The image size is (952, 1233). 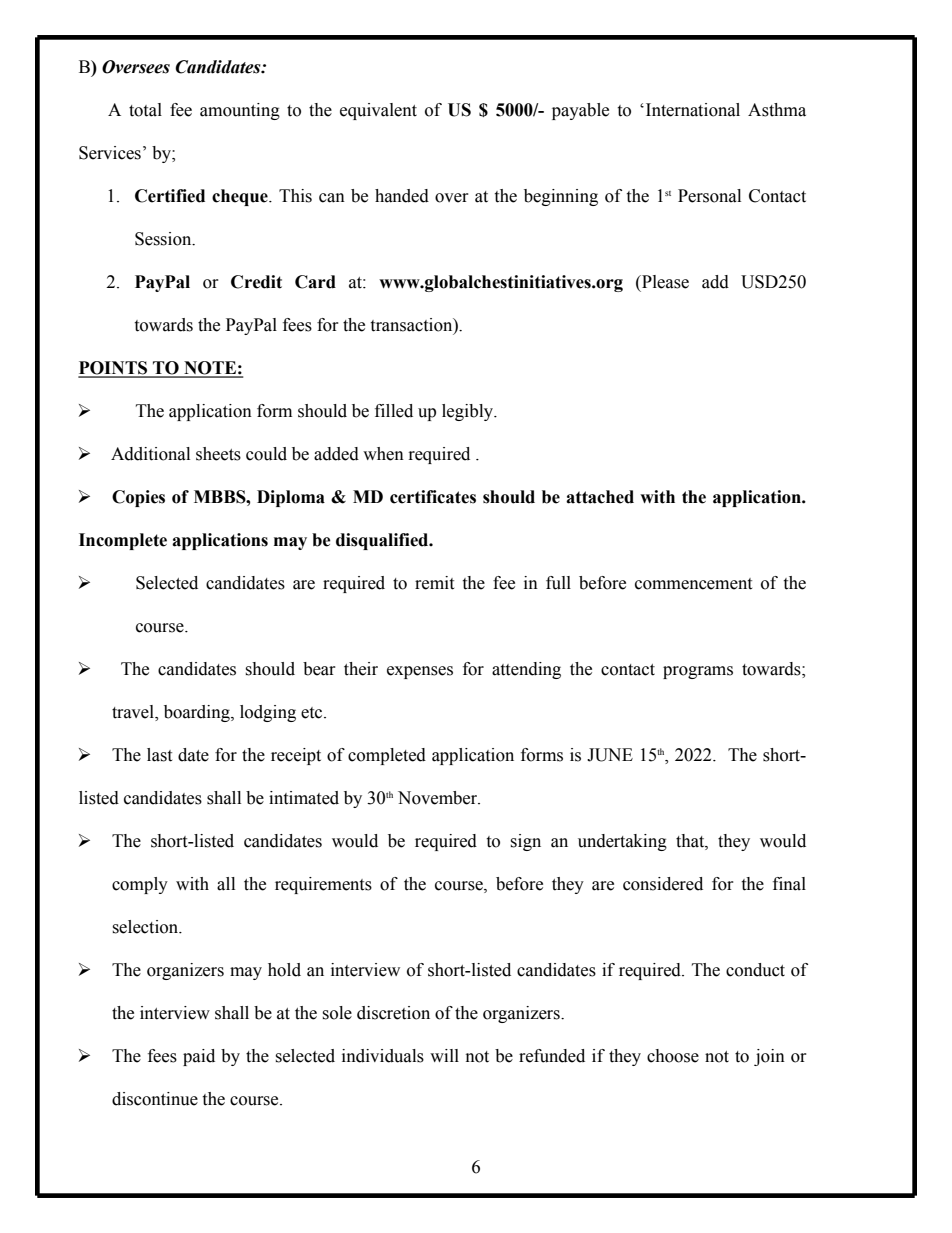 What do you see at coordinates (673, 1056) in the screenshot?
I see `choose` at bounding box center [673, 1056].
